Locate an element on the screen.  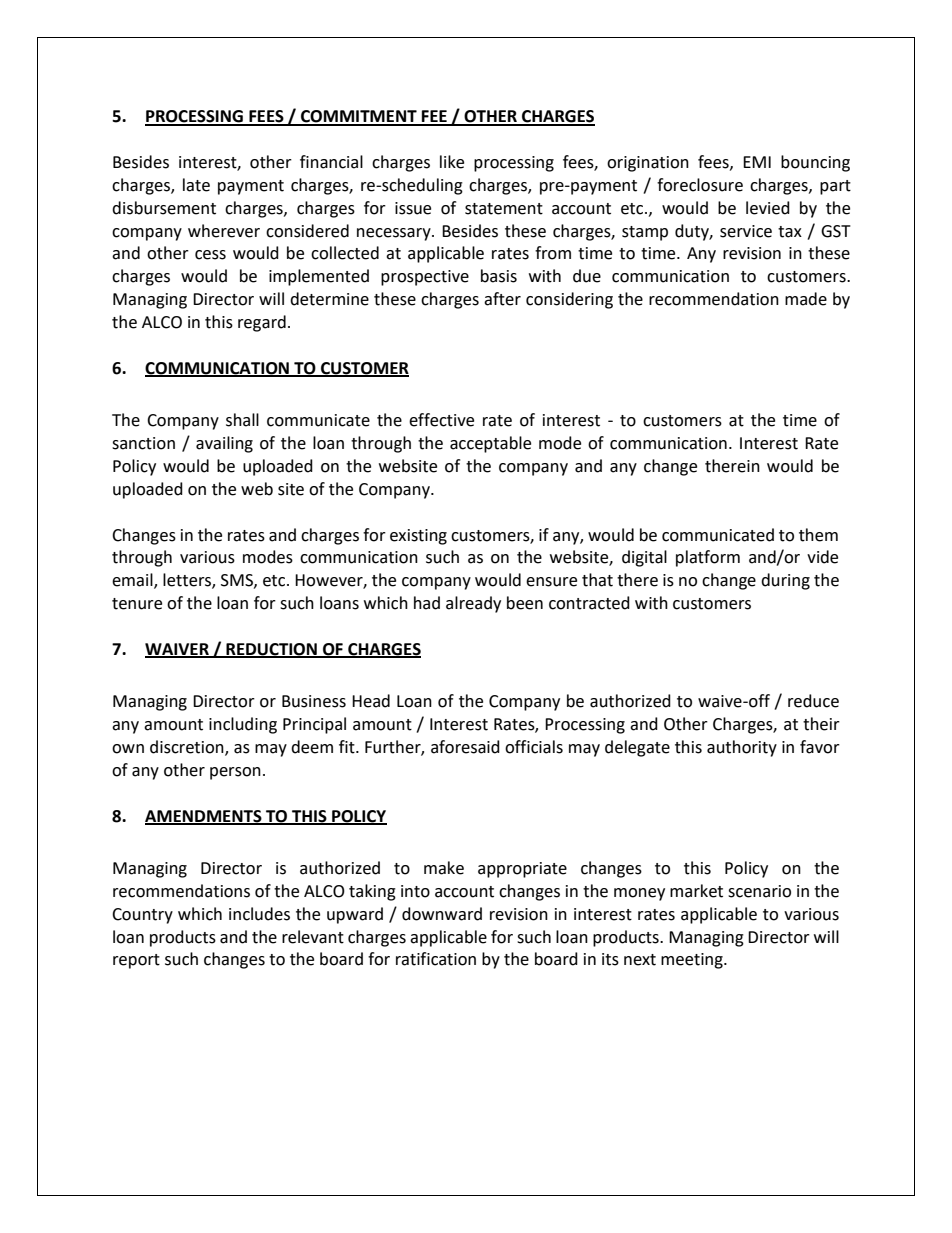
regard is located at coordinates (262, 323).
